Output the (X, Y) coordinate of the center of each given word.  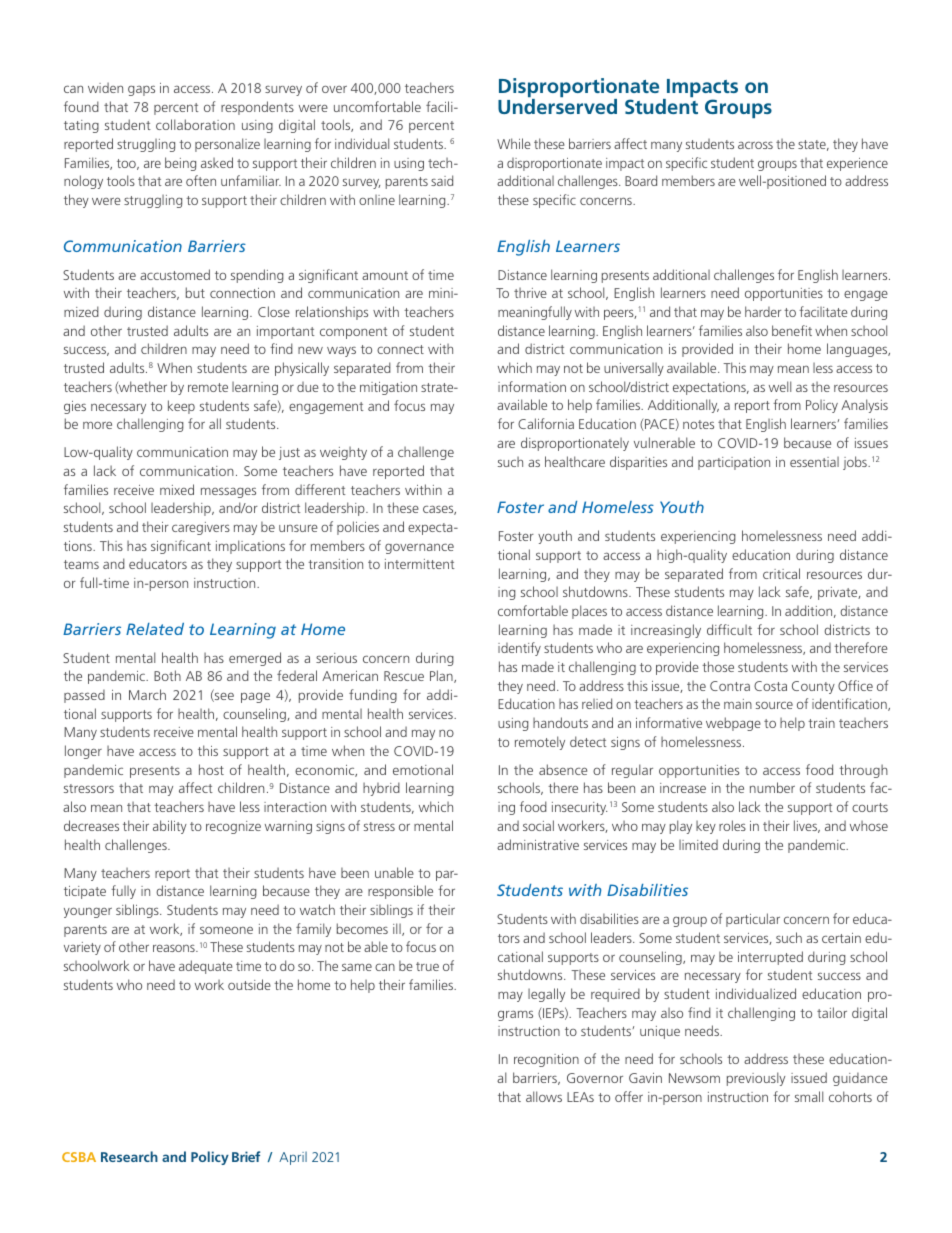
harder (763, 311)
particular (753, 920)
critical (781, 573)
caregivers (201, 528)
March (147, 694)
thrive (530, 293)
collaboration (195, 124)
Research (129, 1156)
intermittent (419, 564)
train (821, 723)
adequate (206, 967)
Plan (442, 676)
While (514, 143)
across (755, 145)
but (195, 292)
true (427, 966)
